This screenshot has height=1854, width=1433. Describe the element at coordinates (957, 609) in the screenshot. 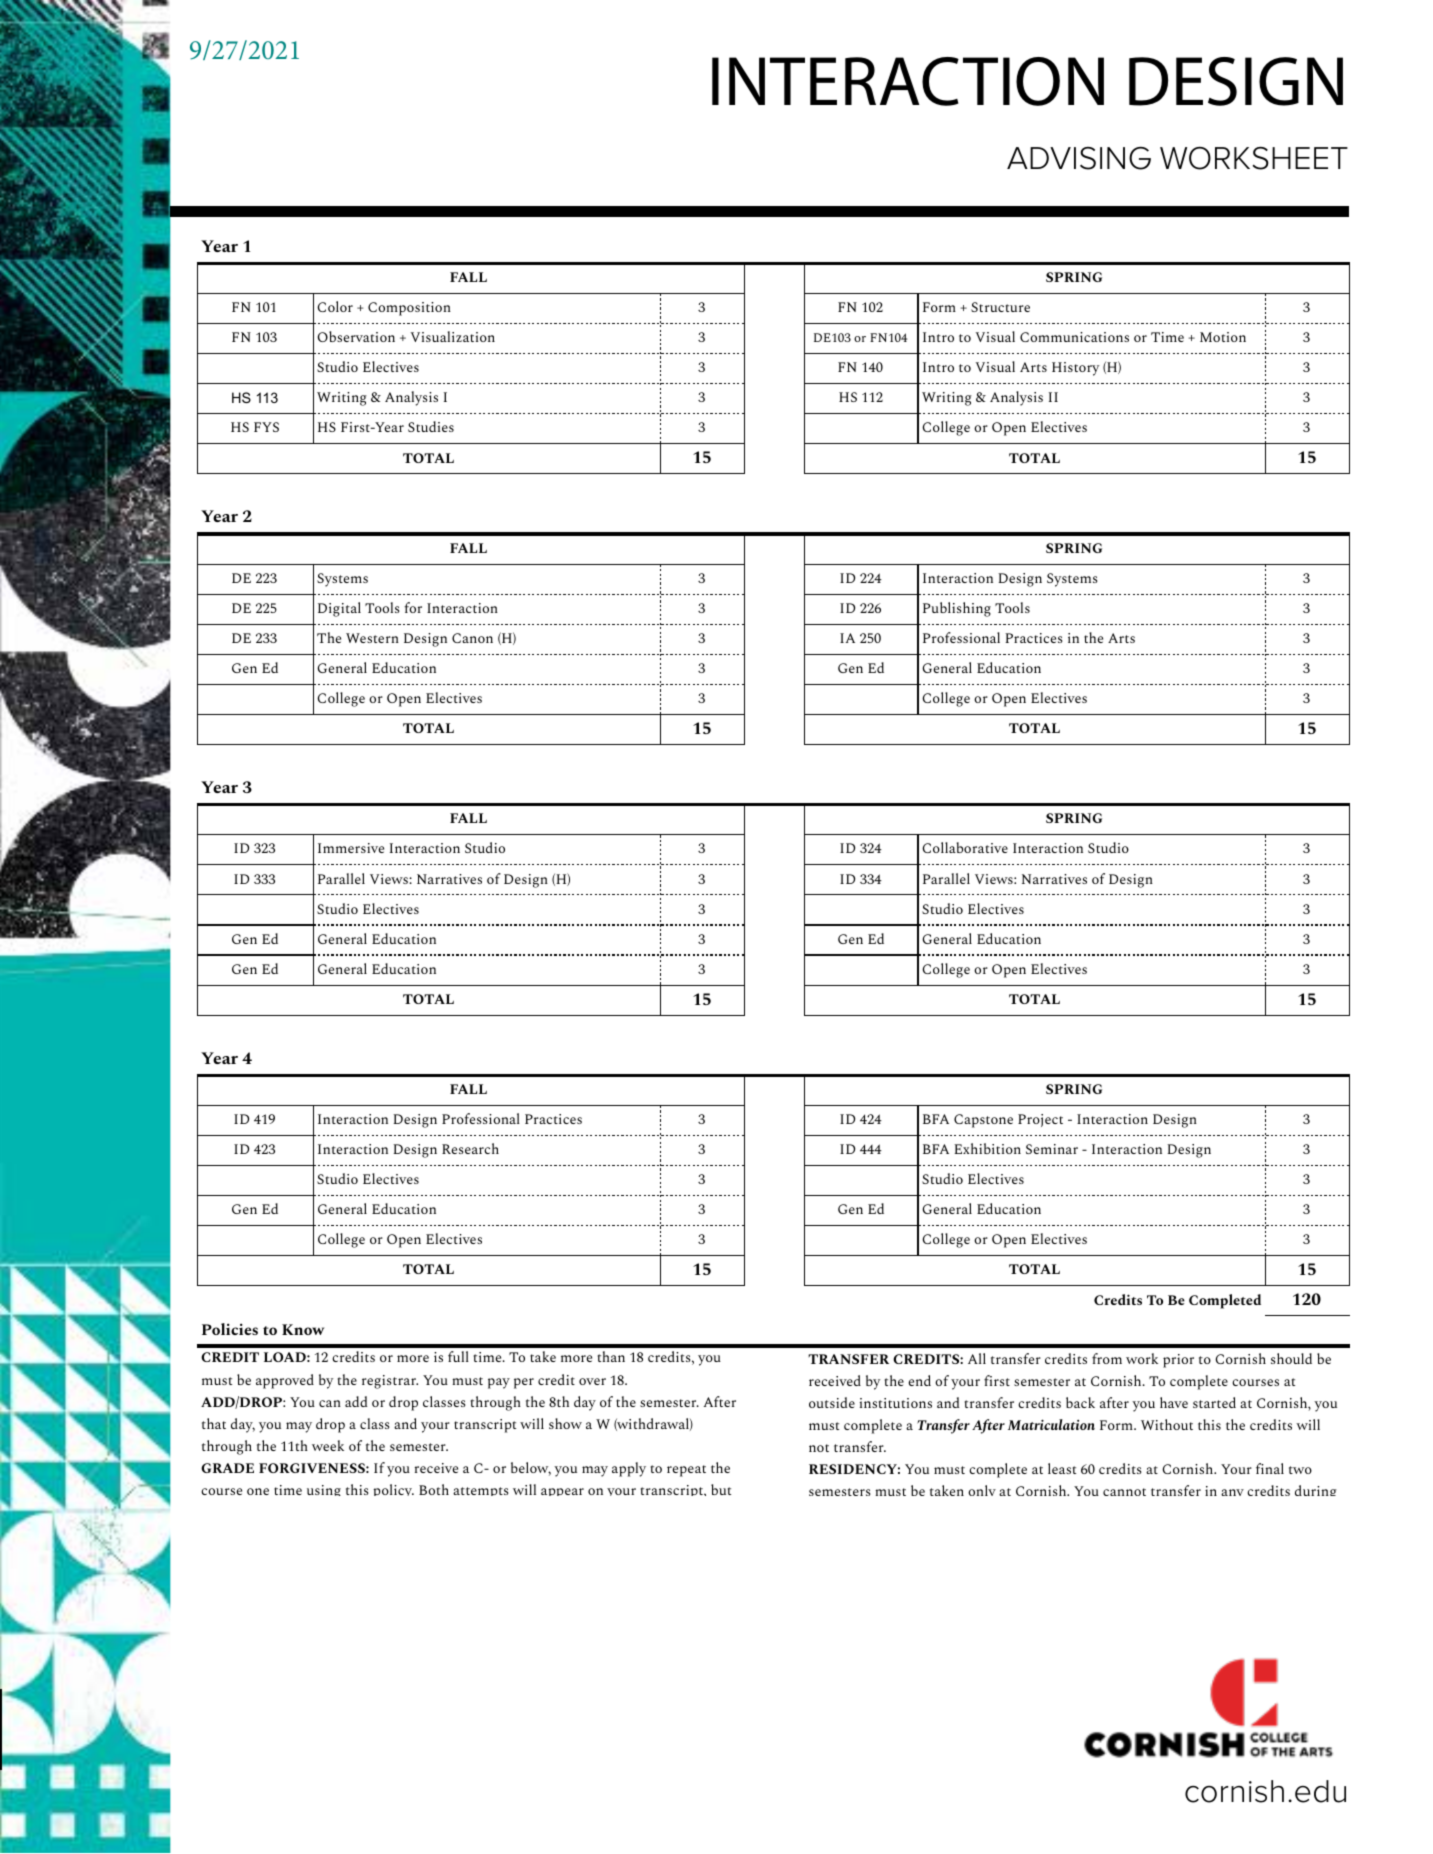

I see `Publishing` at that location.
